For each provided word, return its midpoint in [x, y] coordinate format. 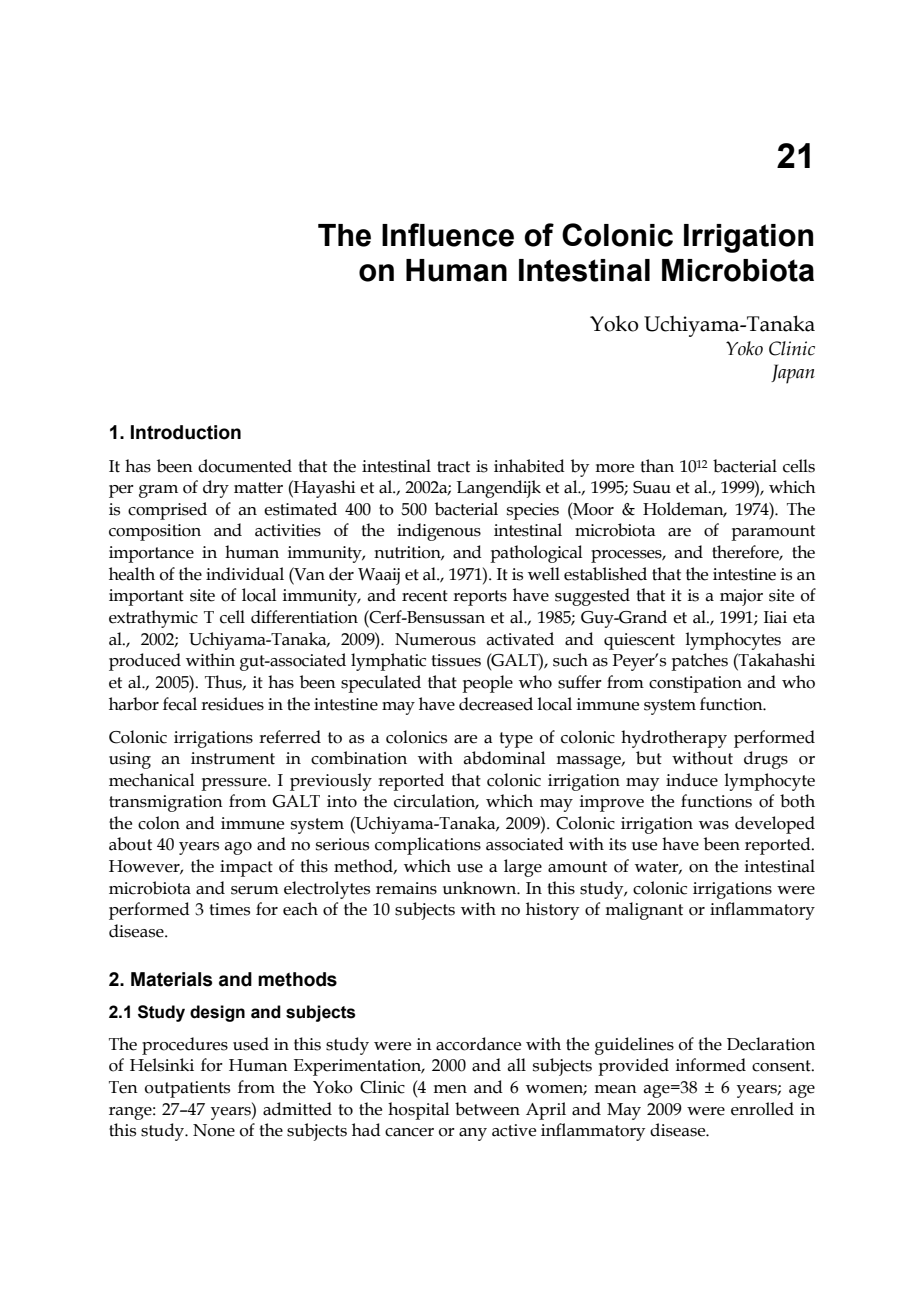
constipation [695, 684]
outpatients [187, 1089]
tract [453, 467]
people [487, 684]
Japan [793, 374]
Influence [448, 235]
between [487, 1109]
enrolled [762, 1109]
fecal [180, 704]
